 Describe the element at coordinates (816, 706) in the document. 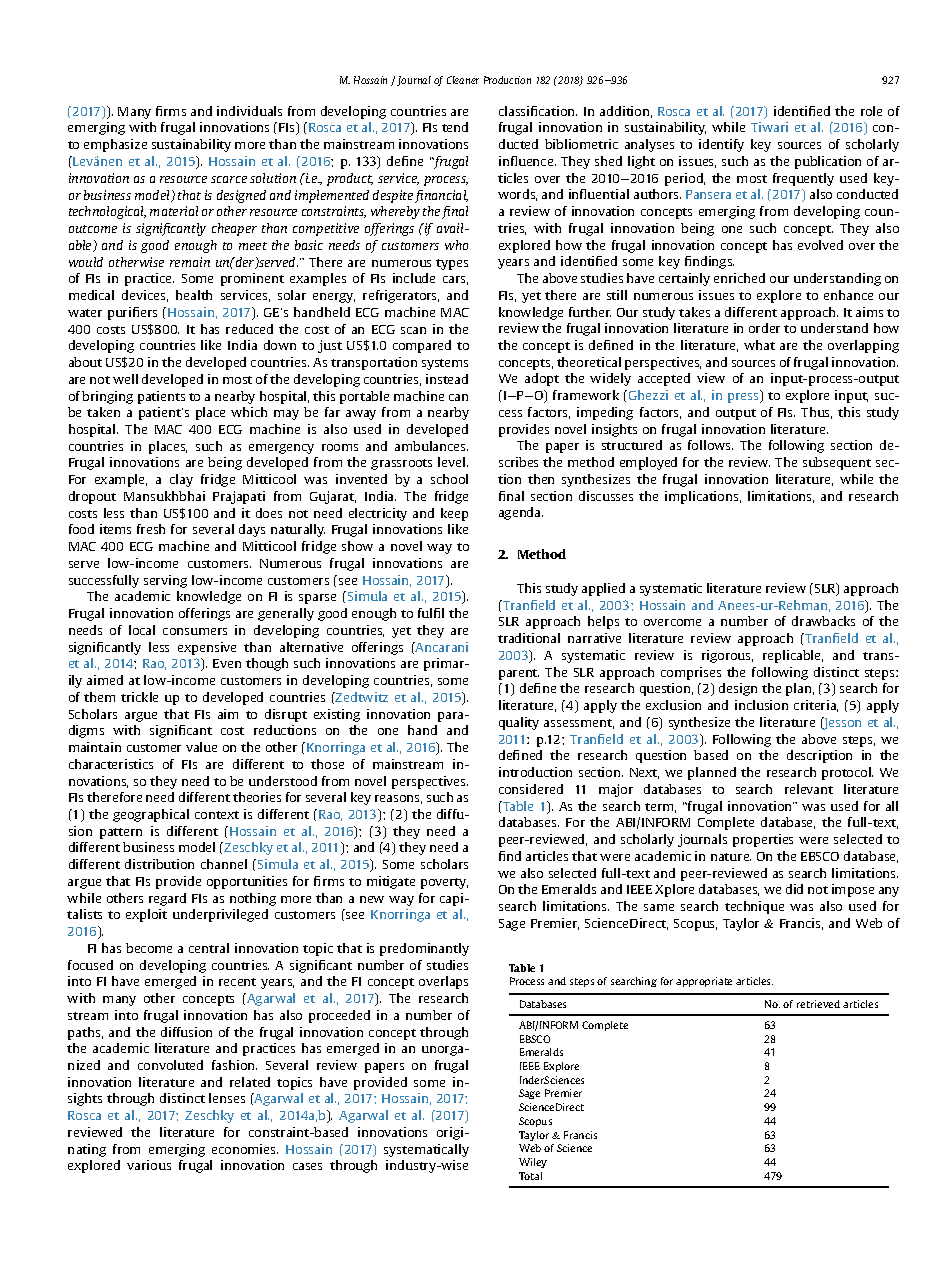

I see `criteria` at that location.
